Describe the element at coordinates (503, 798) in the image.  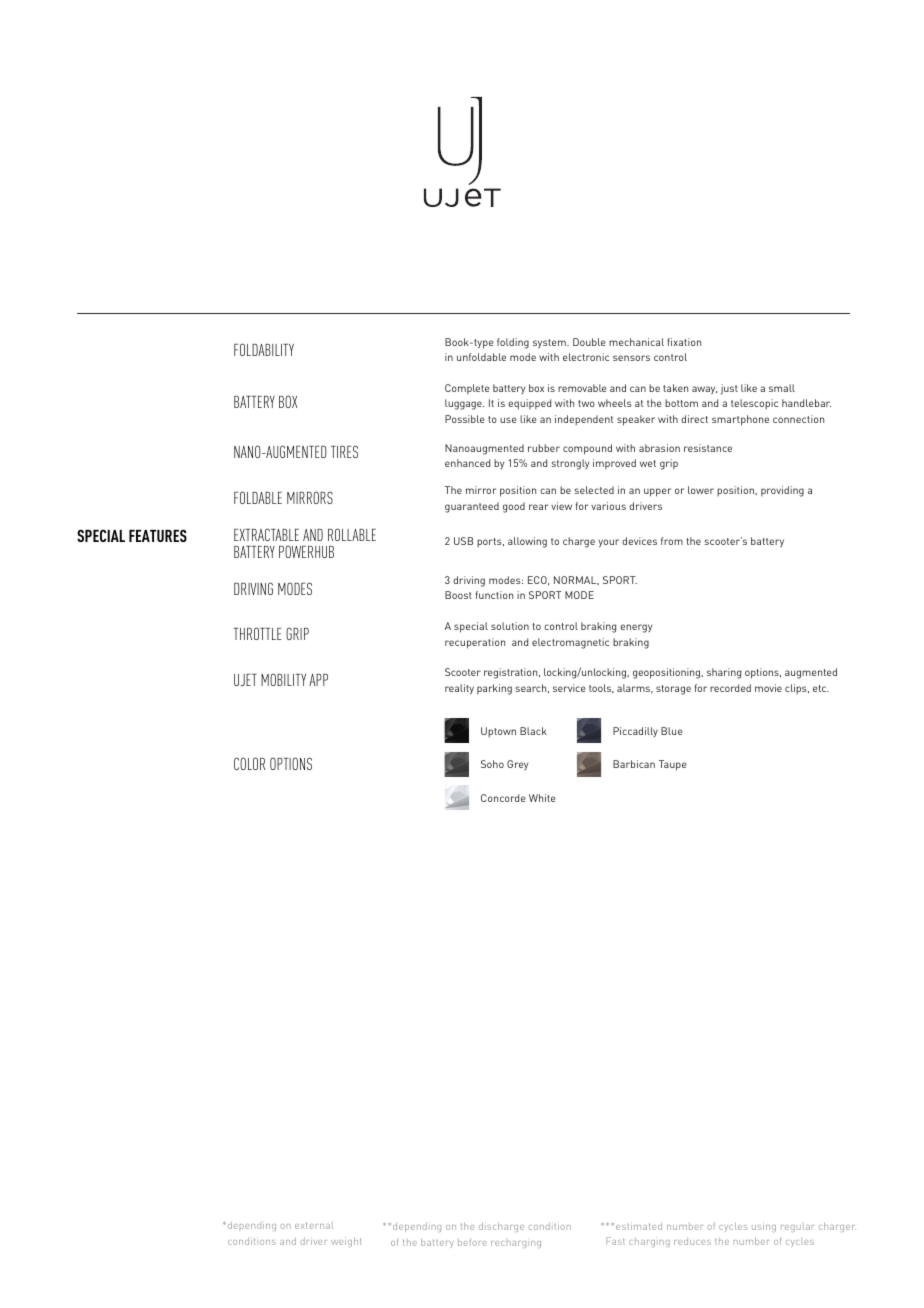
I see `Concorde` at that location.
